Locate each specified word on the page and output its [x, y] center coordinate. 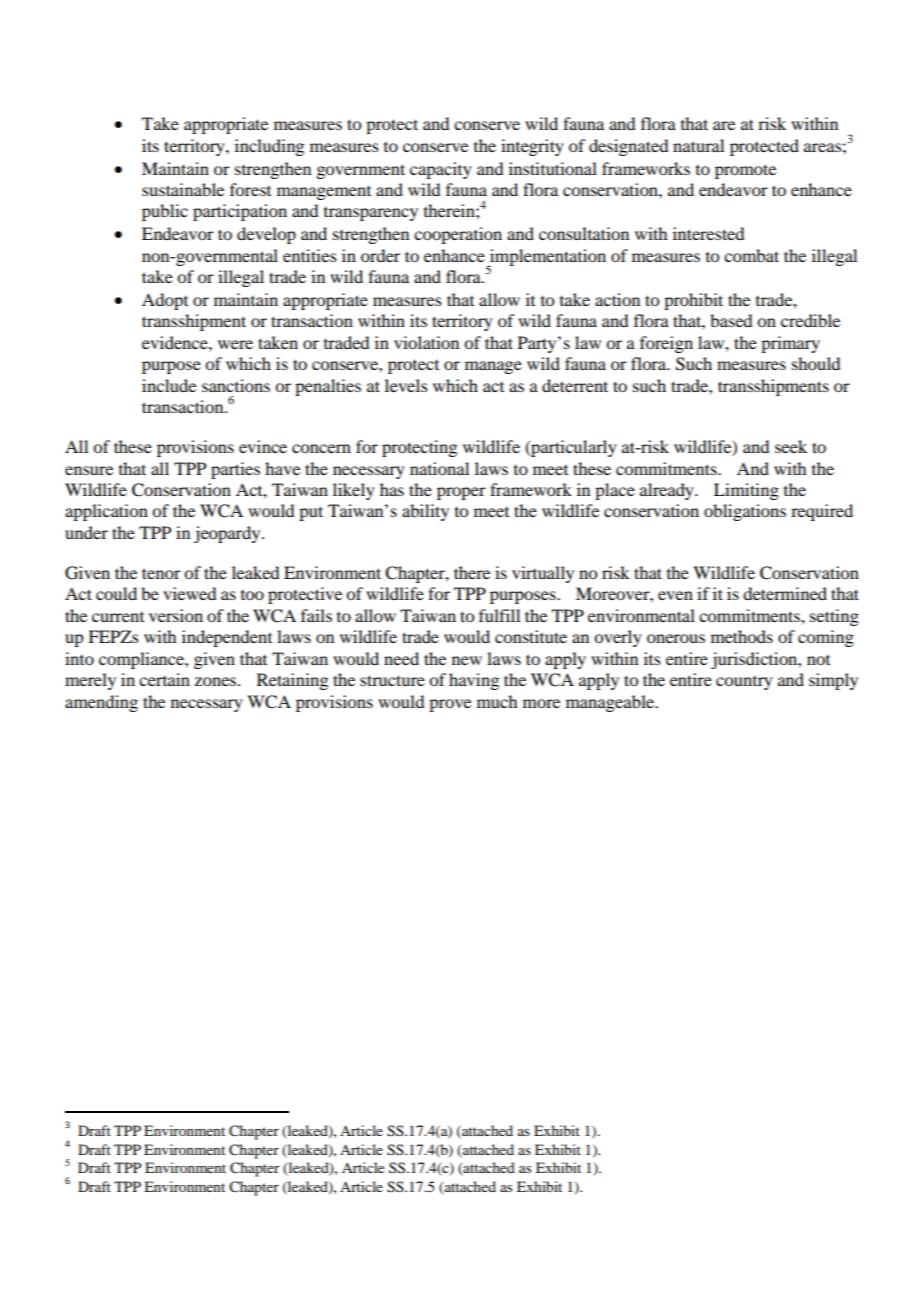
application [106, 512]
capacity [441, 170]
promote [745, 171]
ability [425, 512]
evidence [176, 342]
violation [426, 342]
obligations [745, 512]
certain [164, 679]
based [731, 320]
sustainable [183, 189]
